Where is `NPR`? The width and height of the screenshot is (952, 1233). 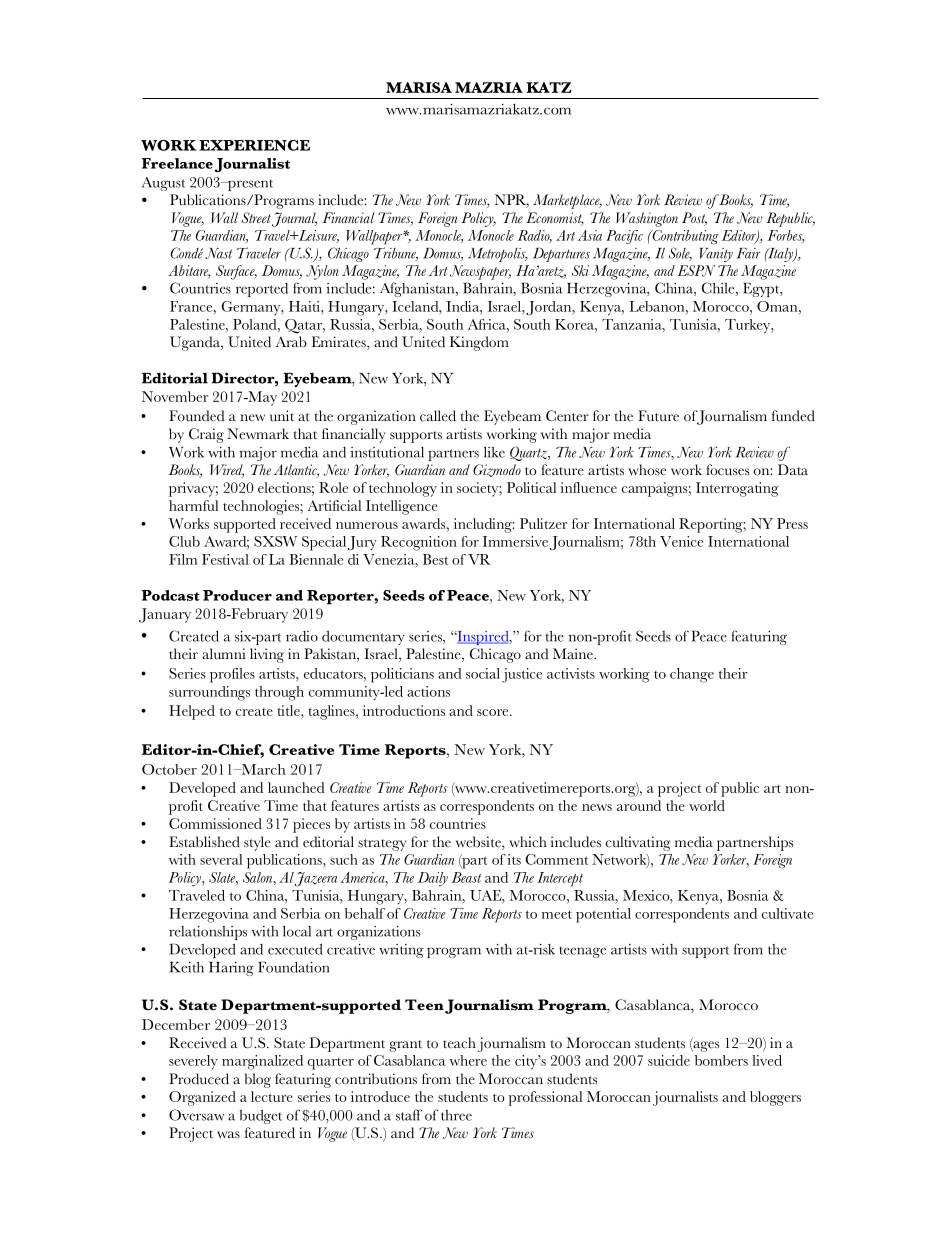 NPR is located at coordinates (512, 201).
